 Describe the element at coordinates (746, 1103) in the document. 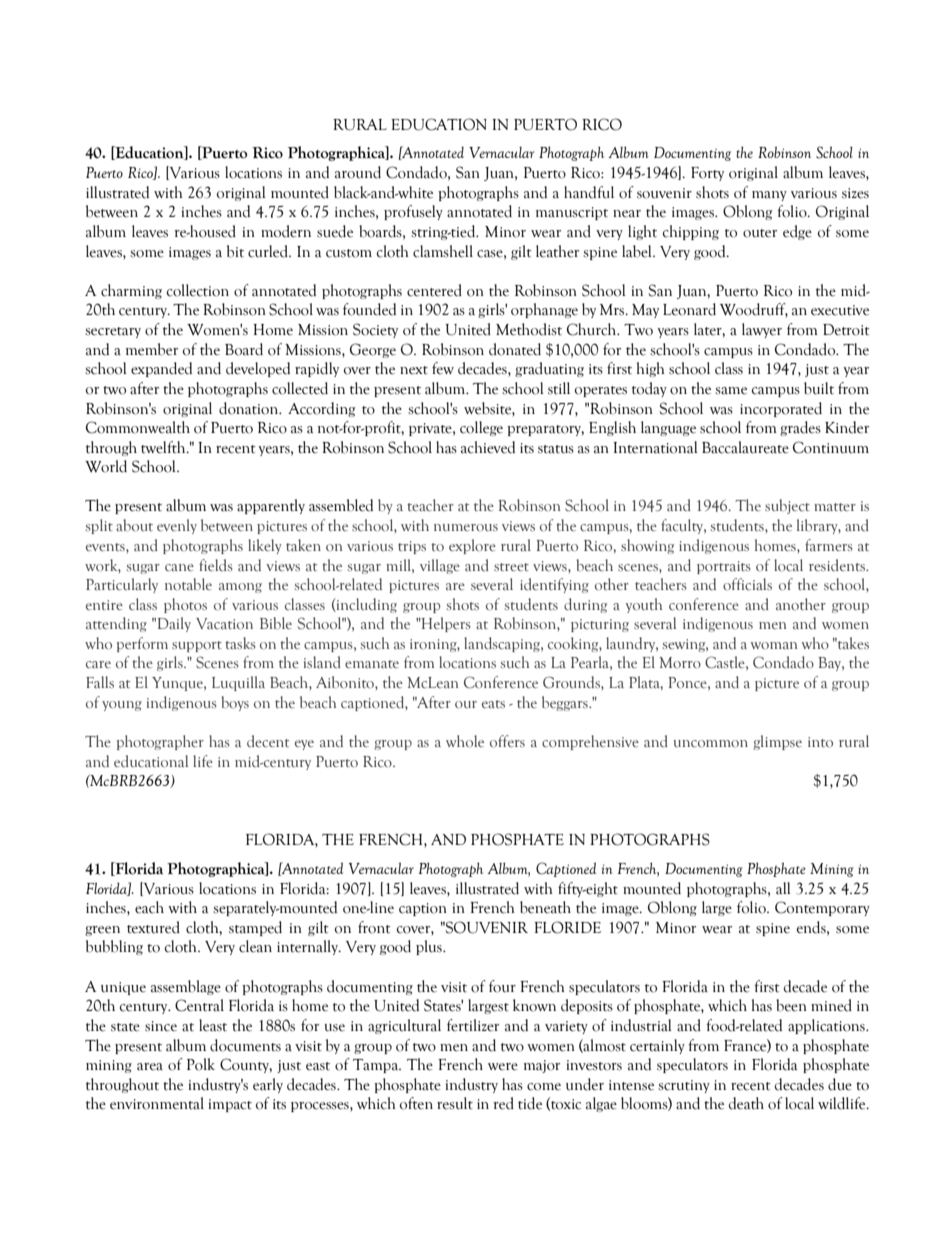

I see `death` at that location.
